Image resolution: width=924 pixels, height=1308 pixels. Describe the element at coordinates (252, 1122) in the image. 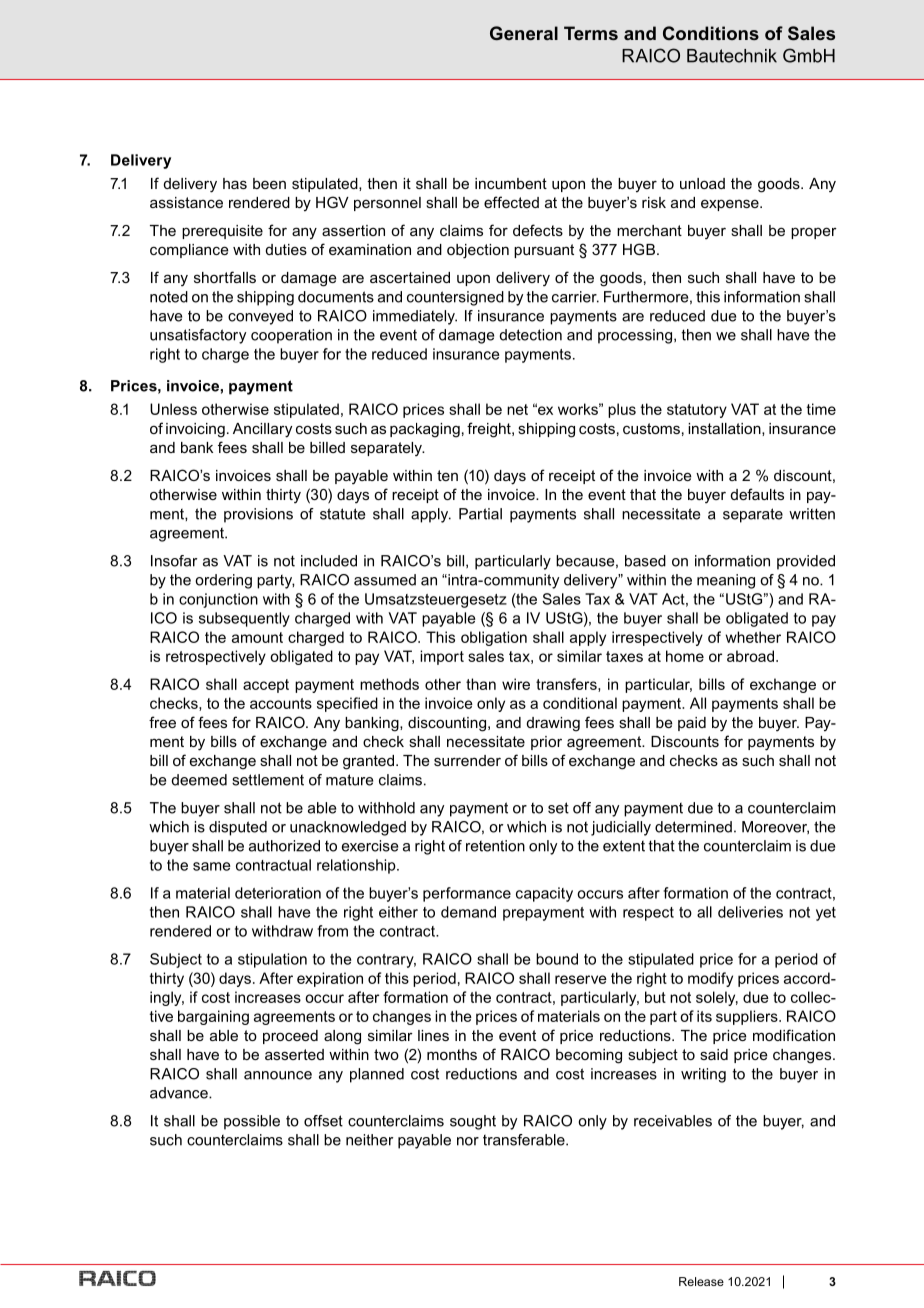

I see `possible` at that location.
